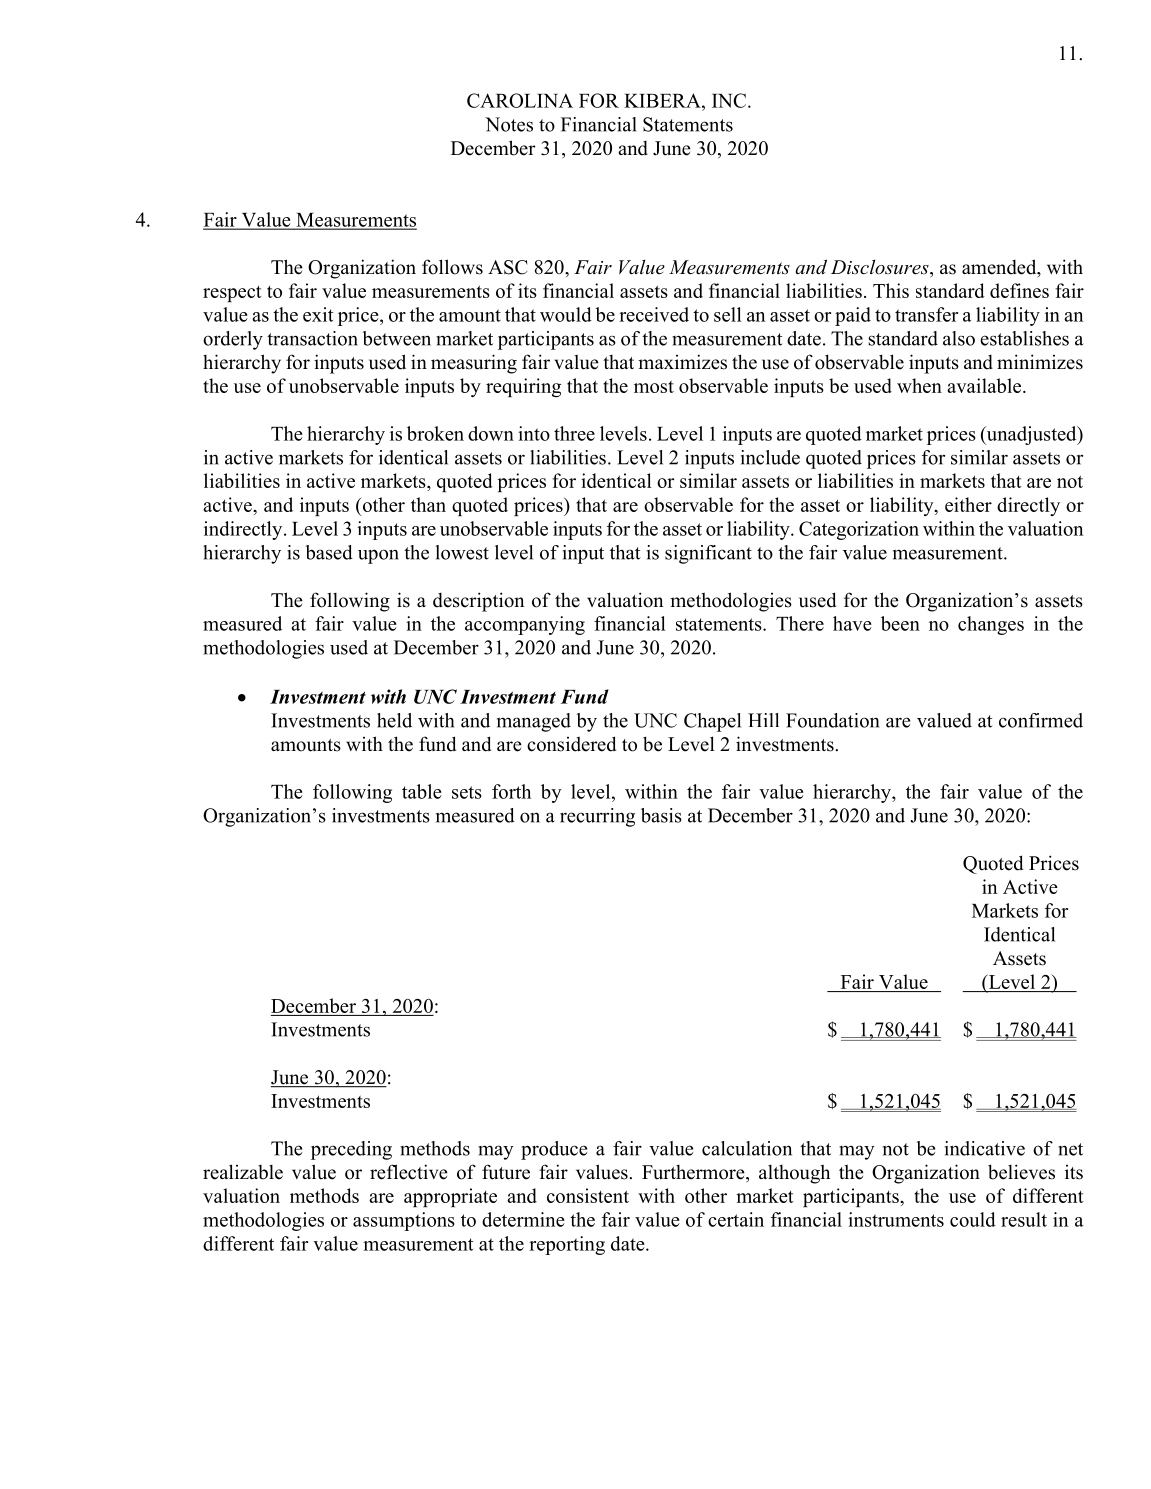 The height and width of the page is (1489, 1151). I want to click on CAROLINA, so click(520, 100).
